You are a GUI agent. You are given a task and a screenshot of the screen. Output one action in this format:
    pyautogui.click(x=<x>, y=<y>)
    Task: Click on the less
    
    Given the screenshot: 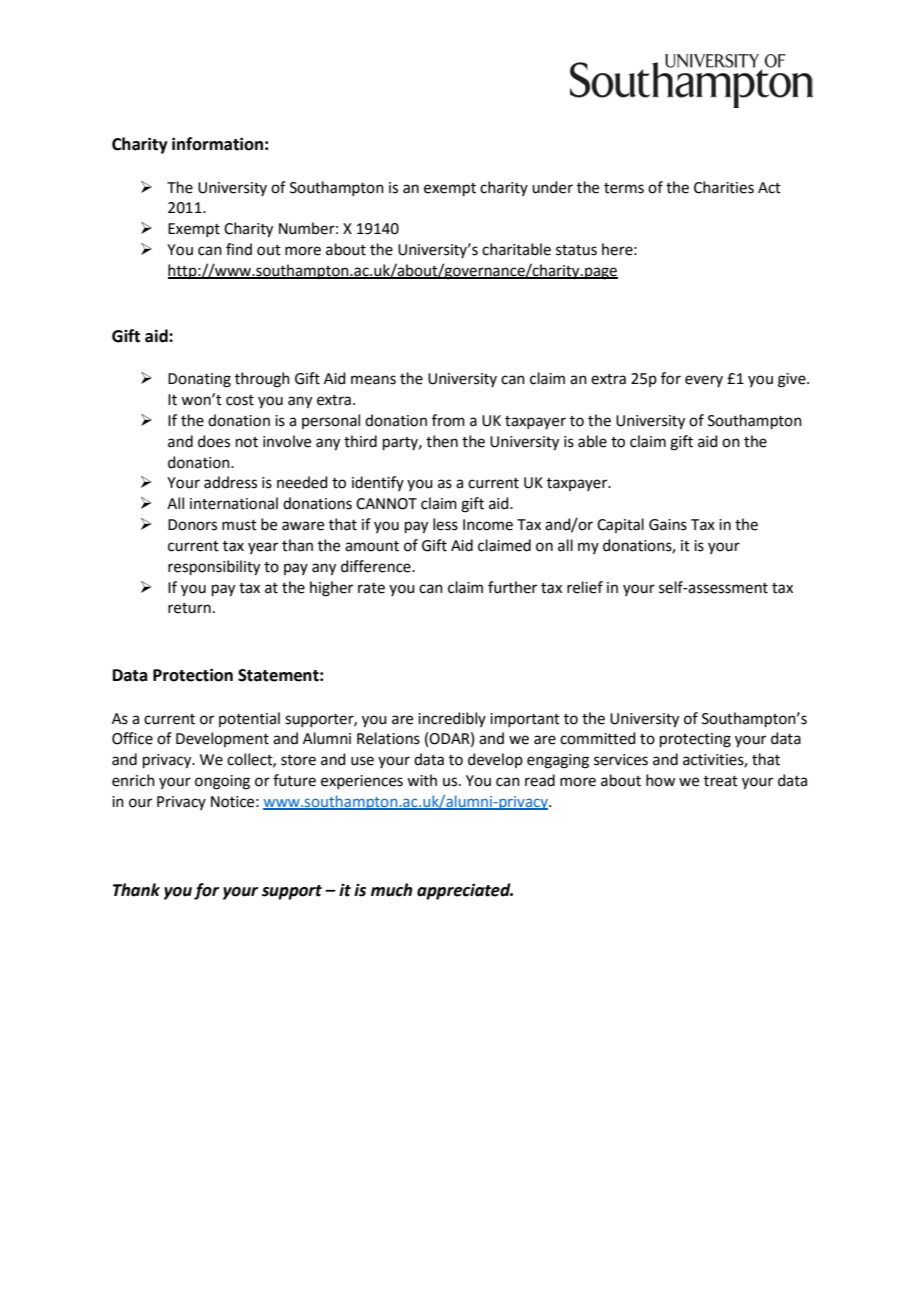 What is the action you would take?
    pyautogui.click(x=445, y=524)
